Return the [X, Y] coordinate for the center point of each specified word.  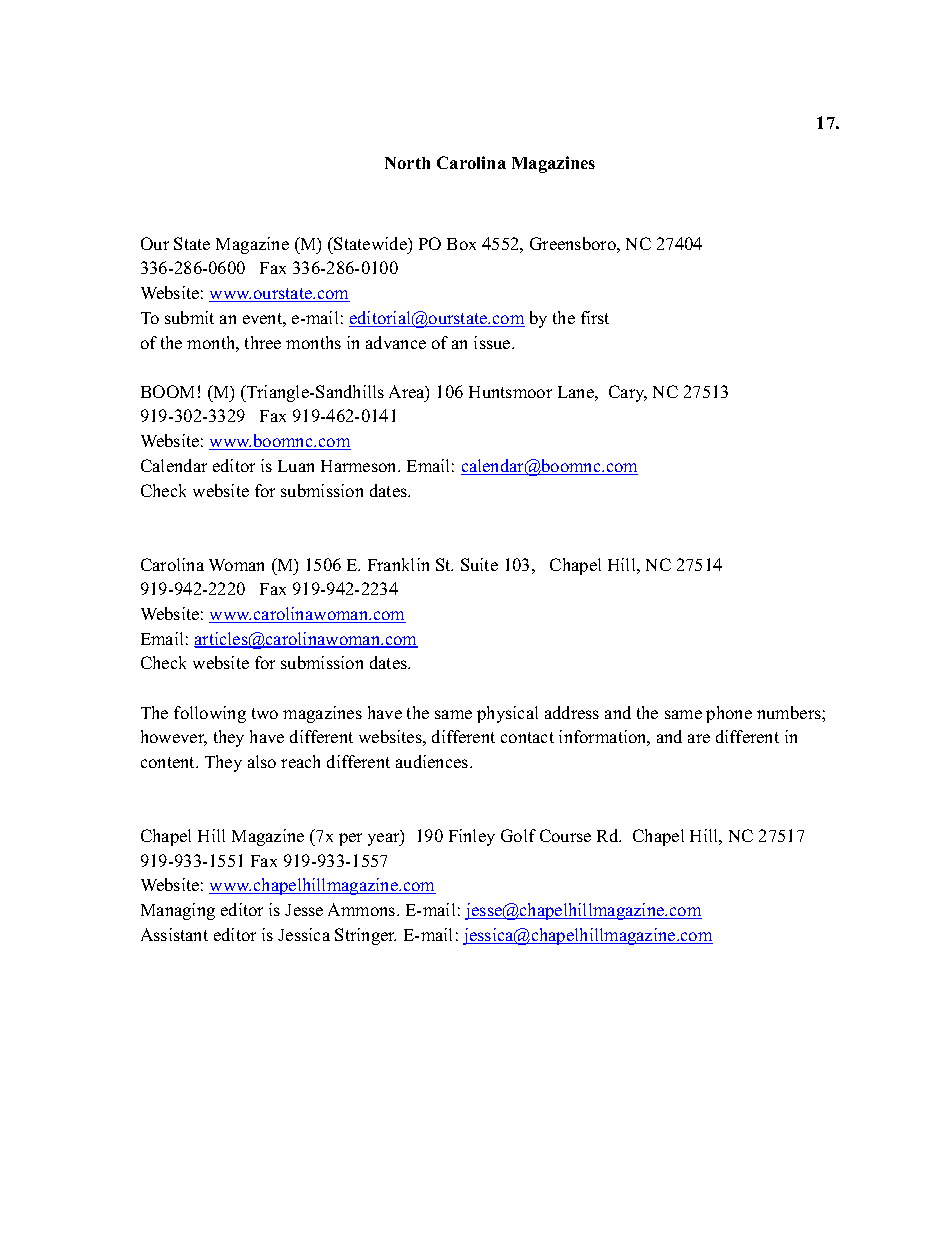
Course [565, 835]
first [595, 317]
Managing [178, 911]
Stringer [365, 936]
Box [461, 244]
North [407, 163]
